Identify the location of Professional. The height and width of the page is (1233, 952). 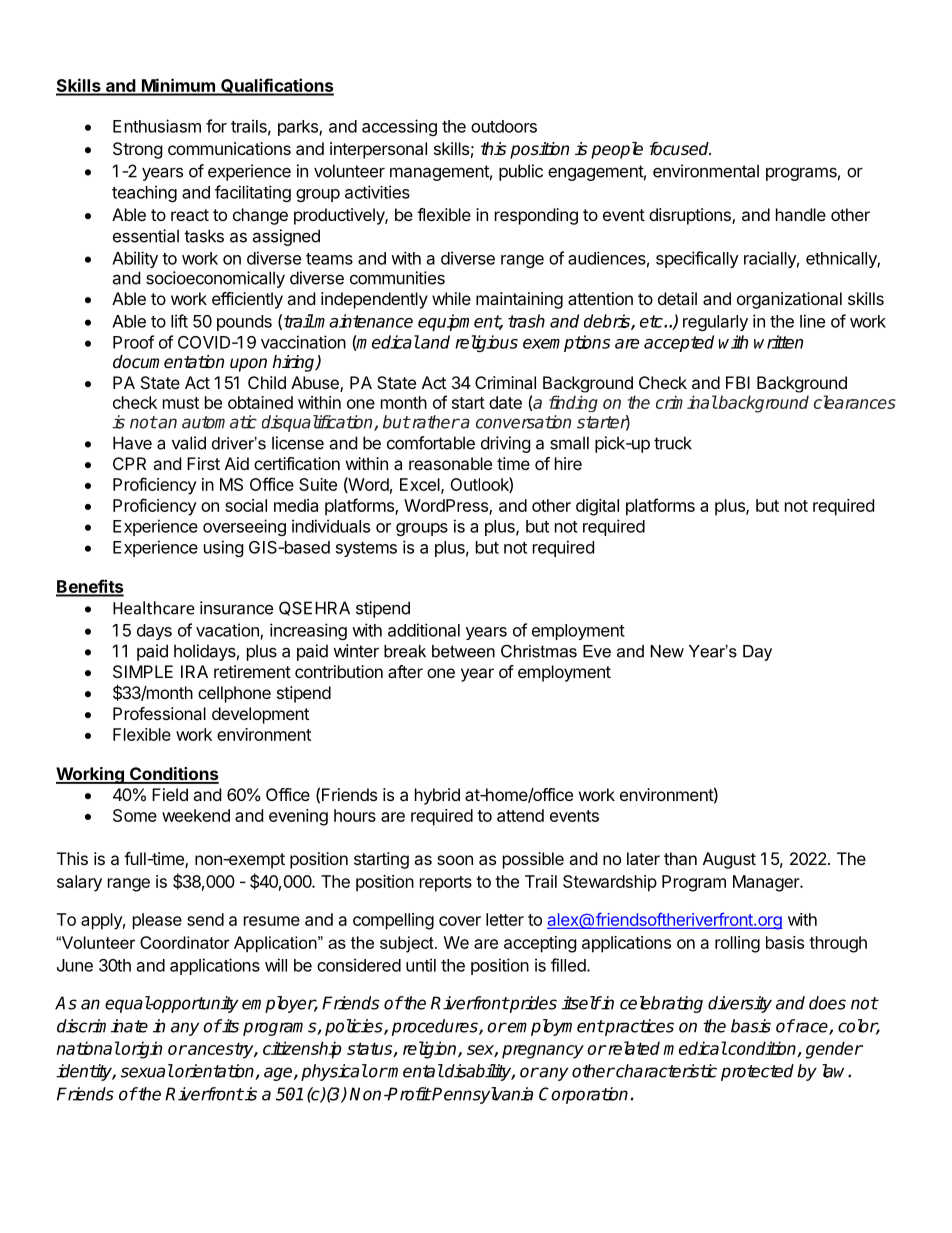
(159, 713).
